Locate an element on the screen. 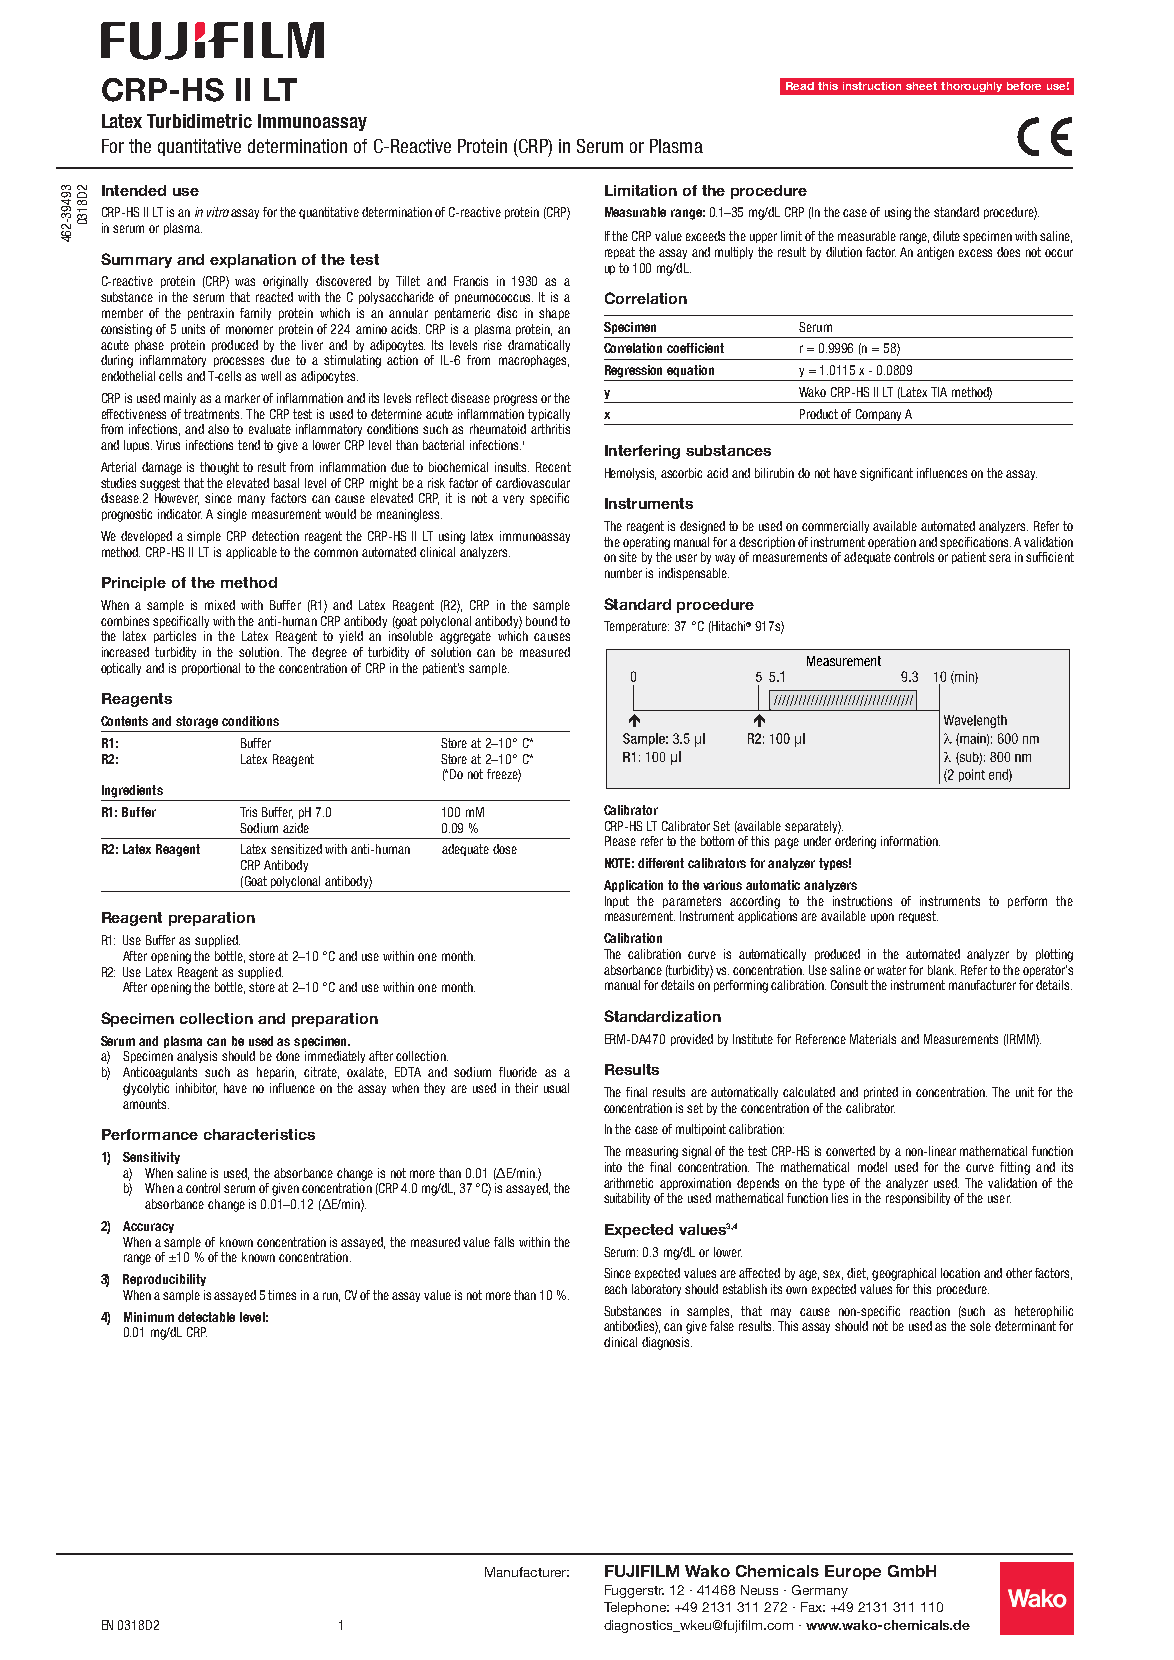  Tris is located at coordinates (248, 812).
